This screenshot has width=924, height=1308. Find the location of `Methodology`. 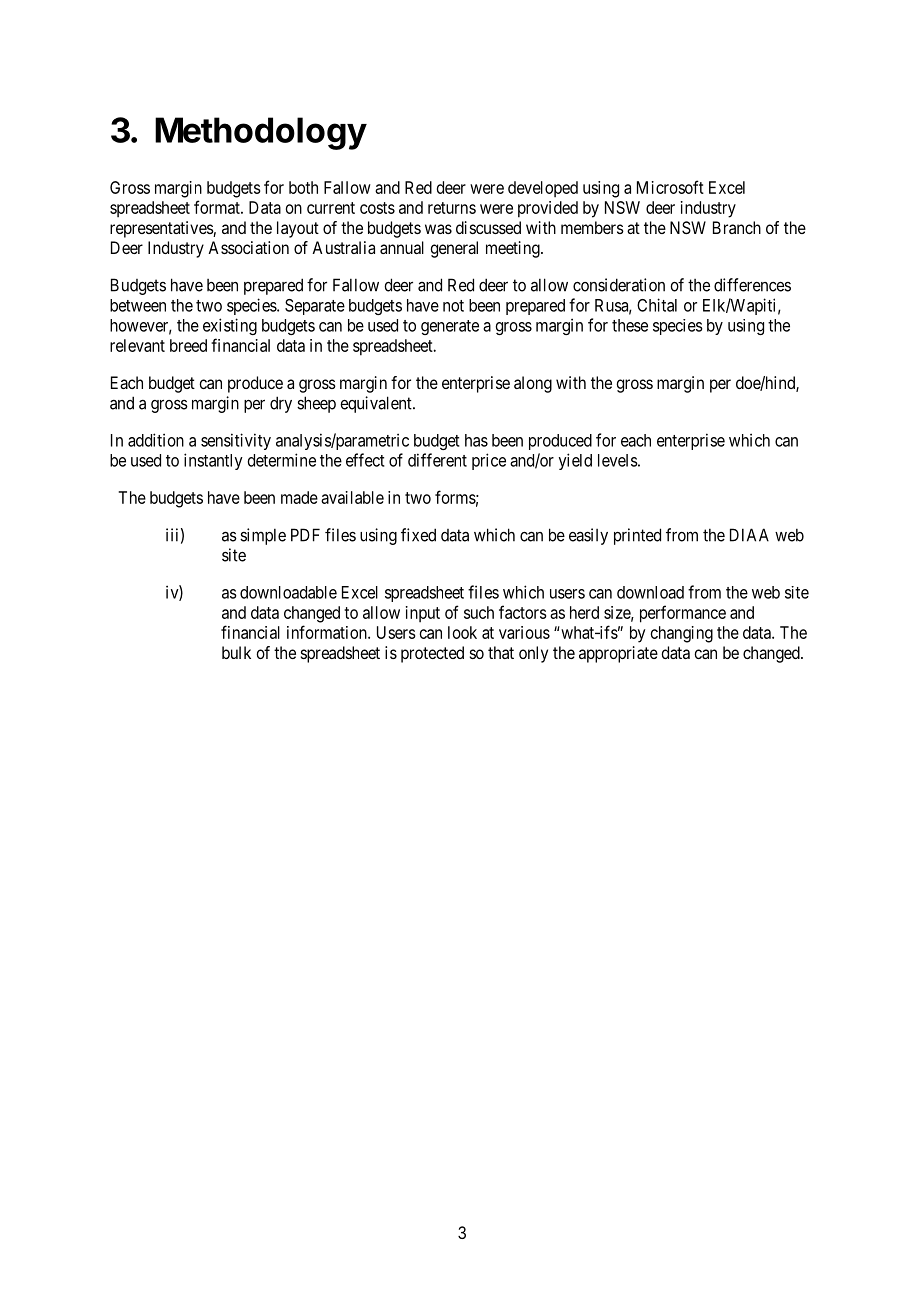

Methodology is located at coordinates (261, 133).
